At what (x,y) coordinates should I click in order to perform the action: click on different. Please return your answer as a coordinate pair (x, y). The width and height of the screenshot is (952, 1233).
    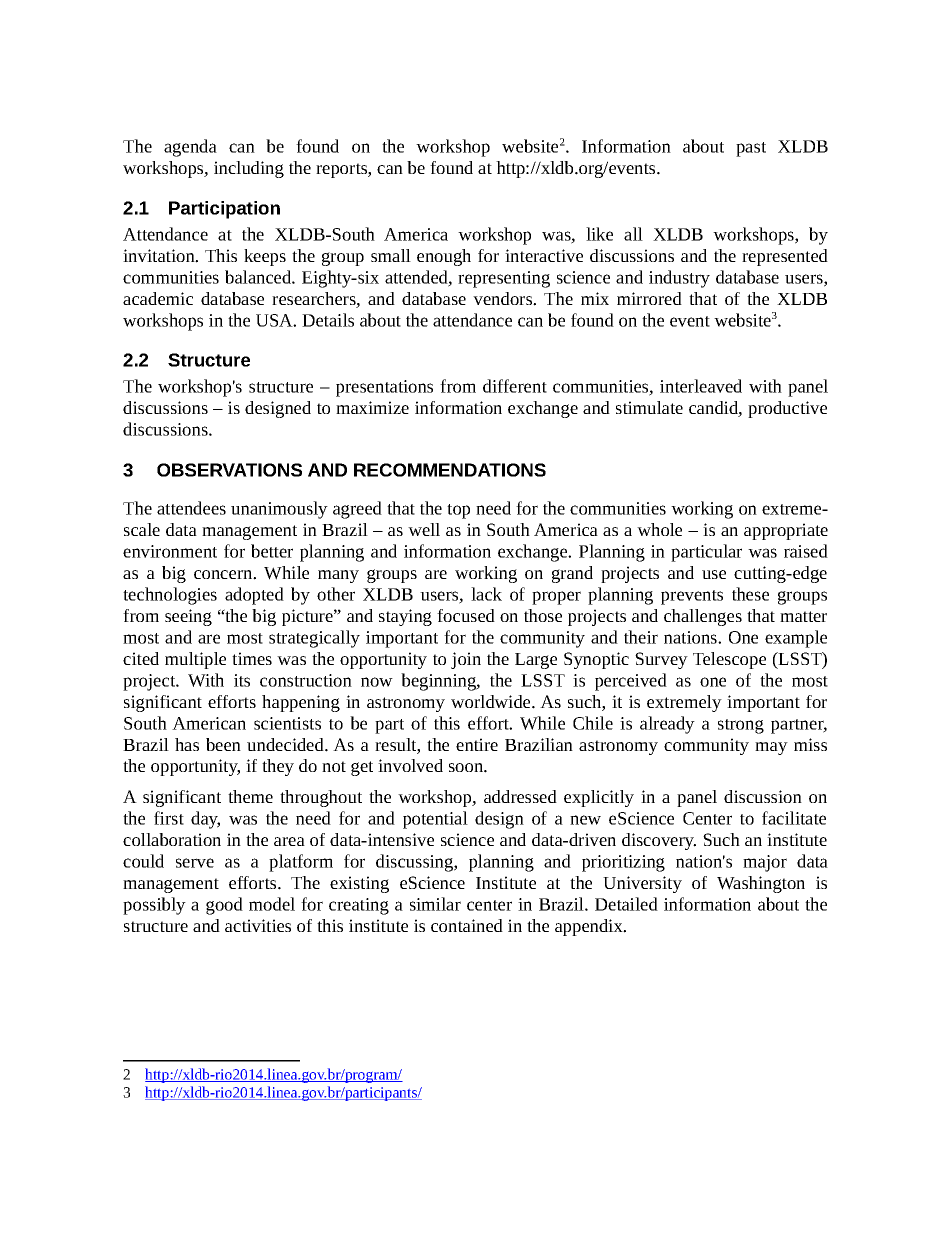
    Looking at the image, I should click on (515, 386).
